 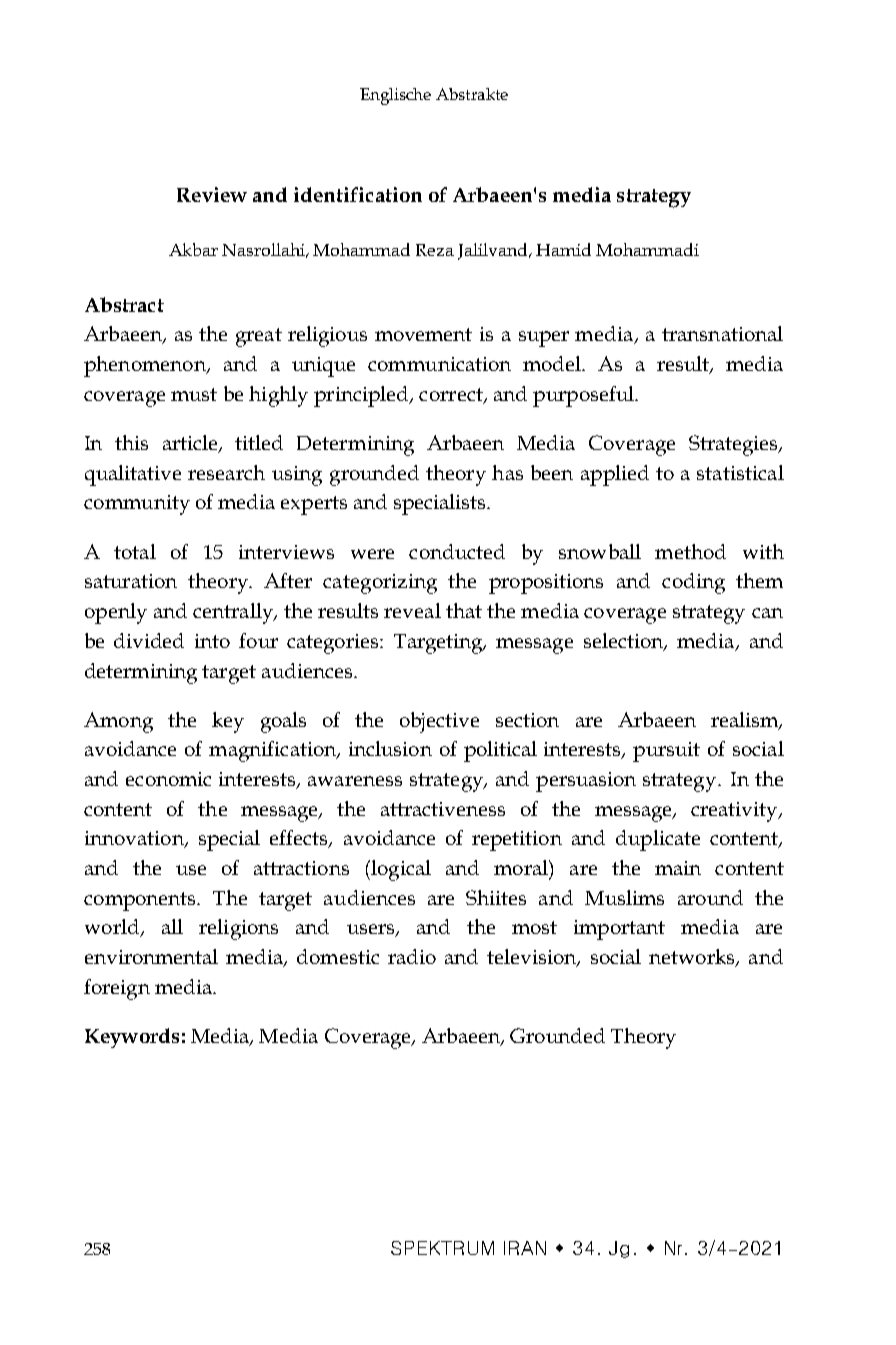 I want to click on radio, so click(x=412, y=956).
